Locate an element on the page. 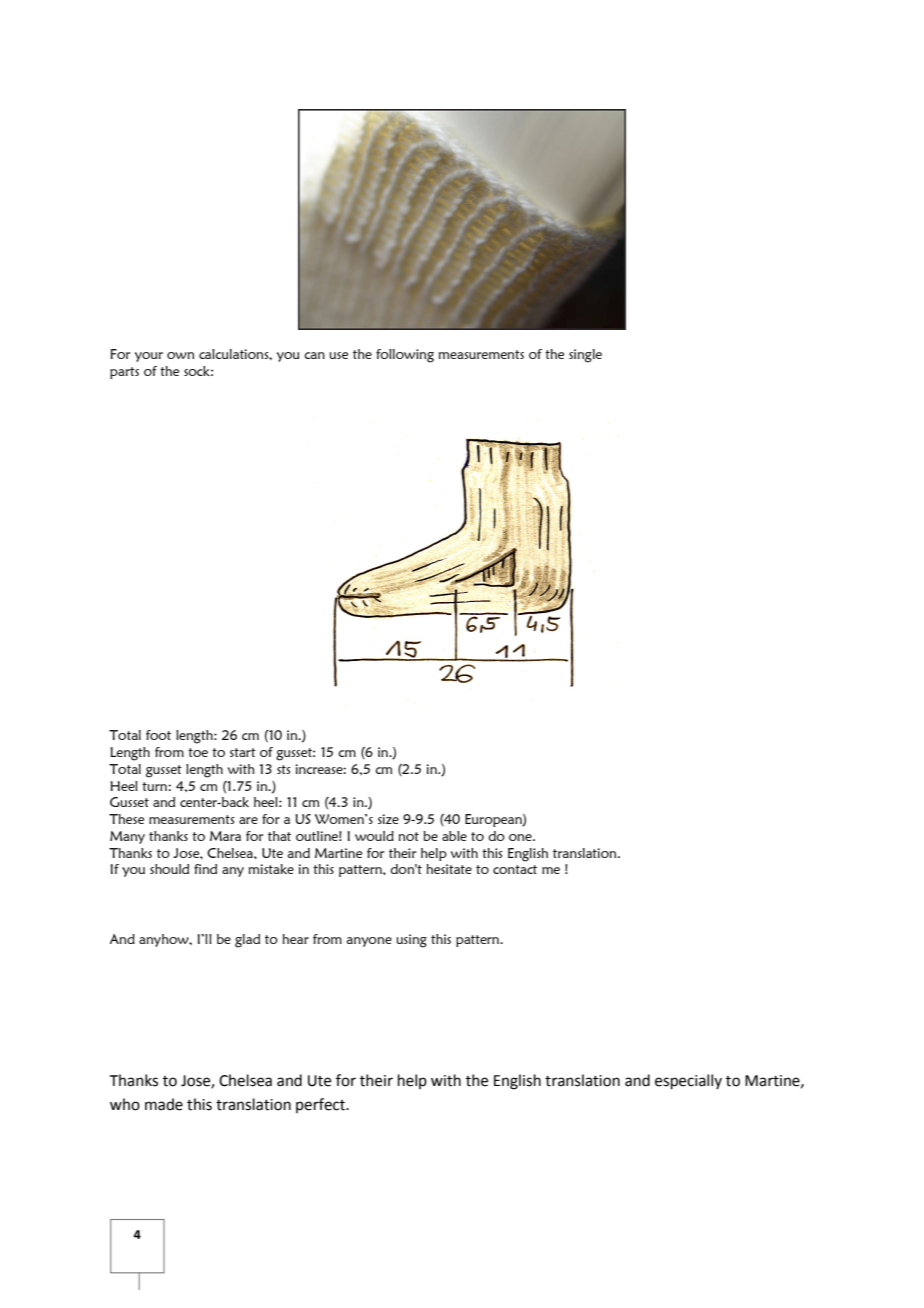 The width and height of the image is (924, 1308). perfect is located at coordinates (322, 1105).
